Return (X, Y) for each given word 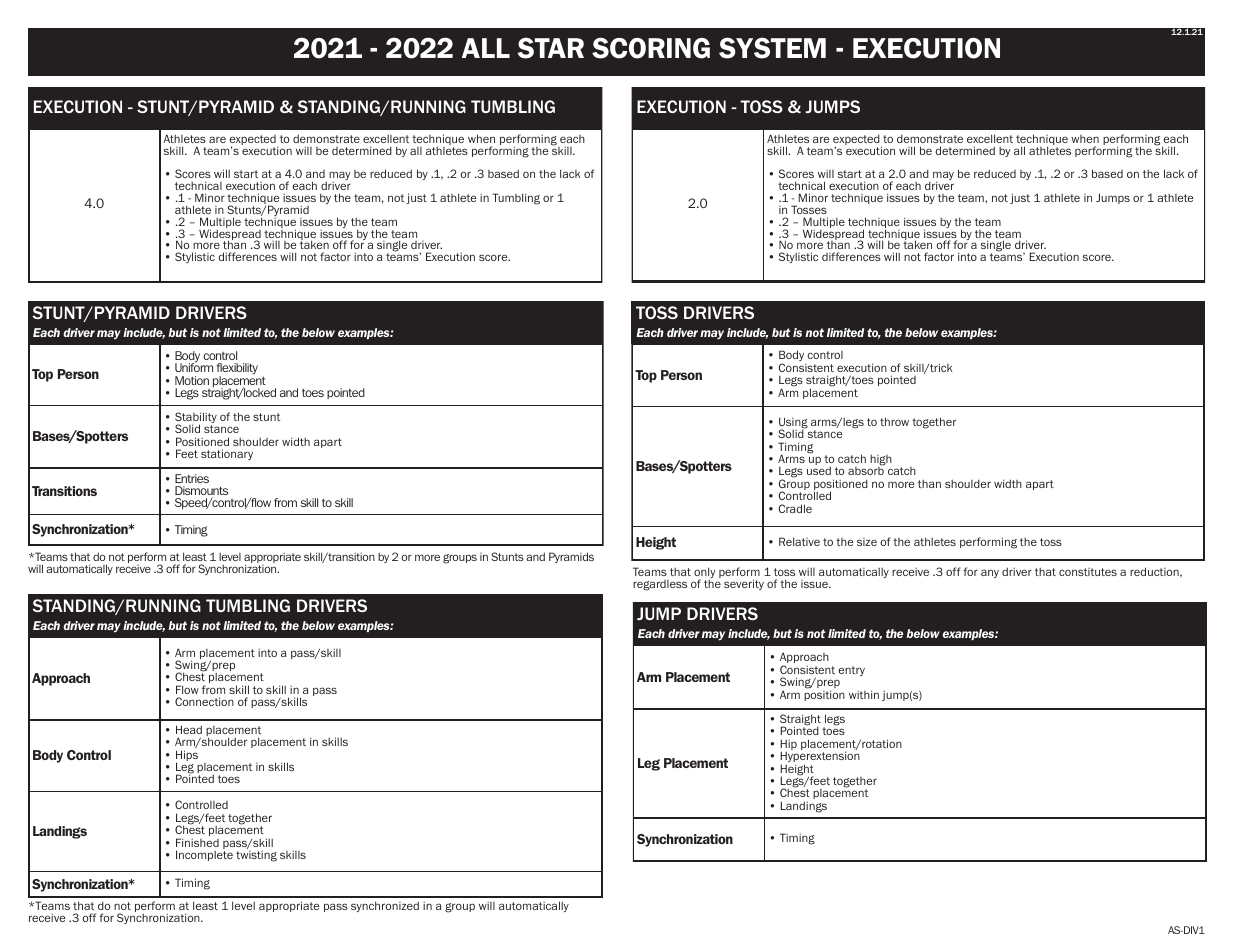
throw (894, 421)
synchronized (385, 906)
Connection (204, 701)
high (881, 461)
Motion (192, 380)
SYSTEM (772, 48)
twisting (256, 856)
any (990, 573)
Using (793, 424)
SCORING (651, 48)
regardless (660, 585)
